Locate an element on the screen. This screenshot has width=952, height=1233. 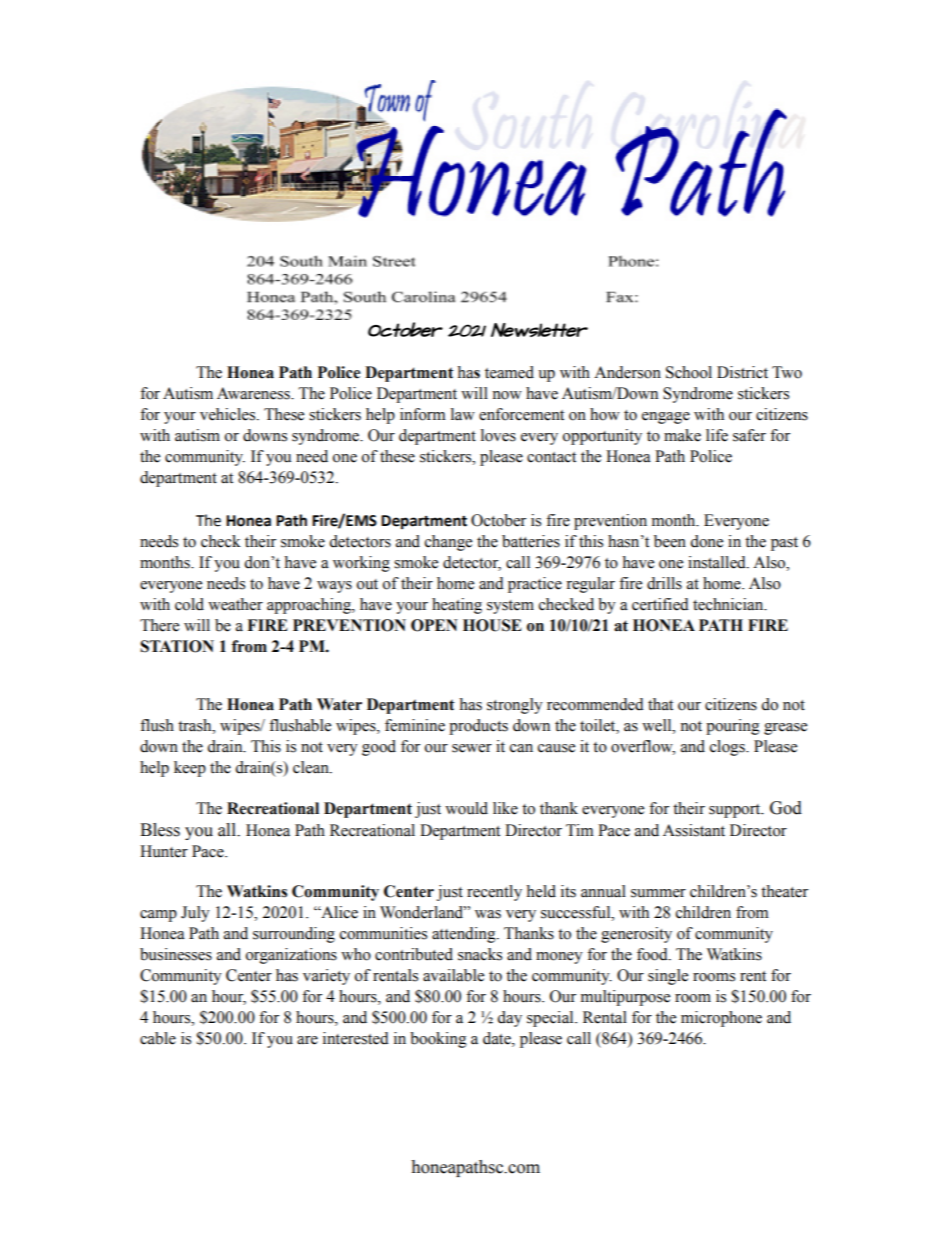
Awareness is located at coordinates (254, 393).
